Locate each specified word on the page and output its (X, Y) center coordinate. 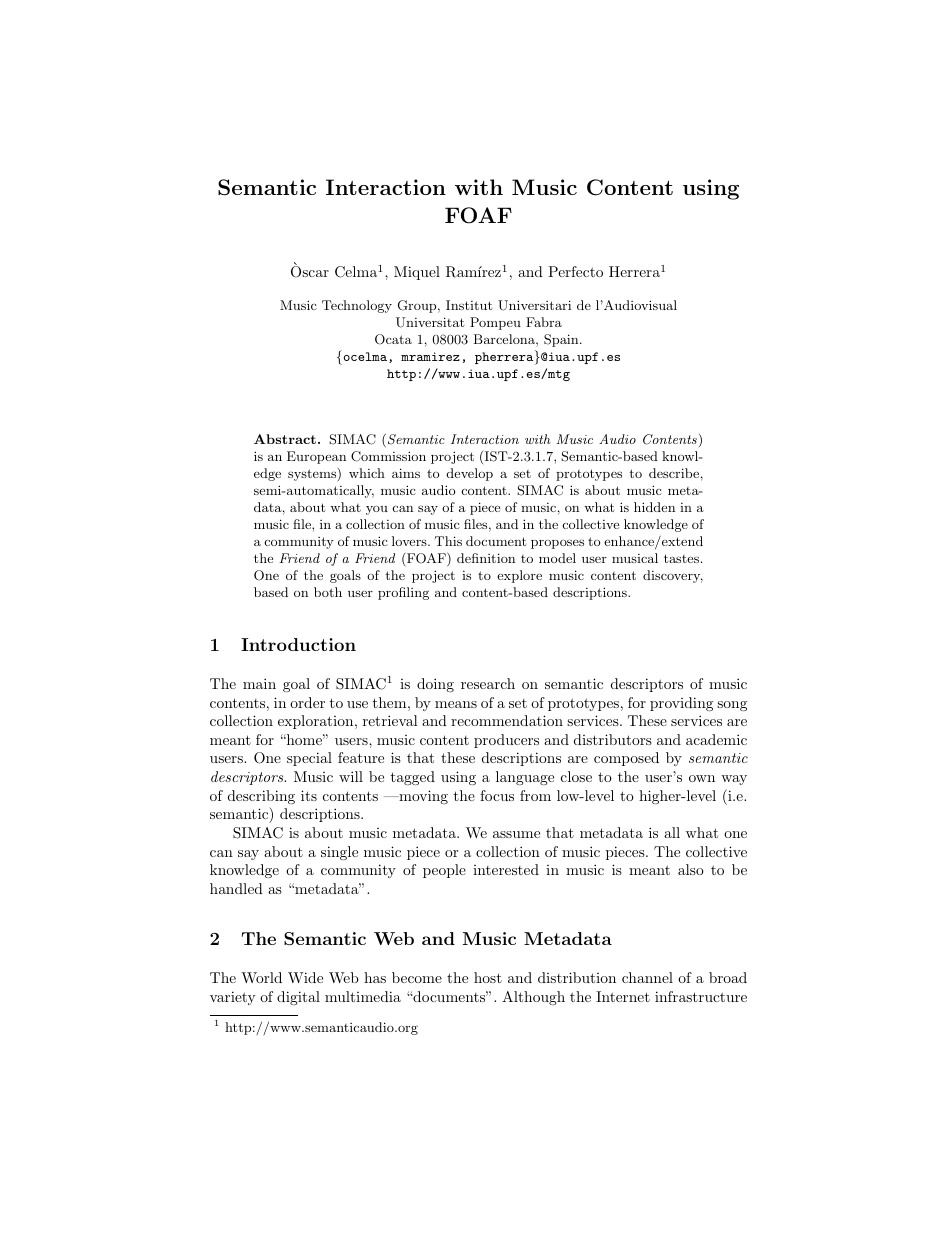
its (309, 795)
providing (681, 704)
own (702, 778)
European (316, 457)
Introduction (298, 644)
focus (497, 795)
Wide (305, 977)
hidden (654, 507)
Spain (562, 340)
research (488, 683)
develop (470, 474)
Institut (469, 305)
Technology (357, 306)
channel (647, 977)
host (488, 977)
